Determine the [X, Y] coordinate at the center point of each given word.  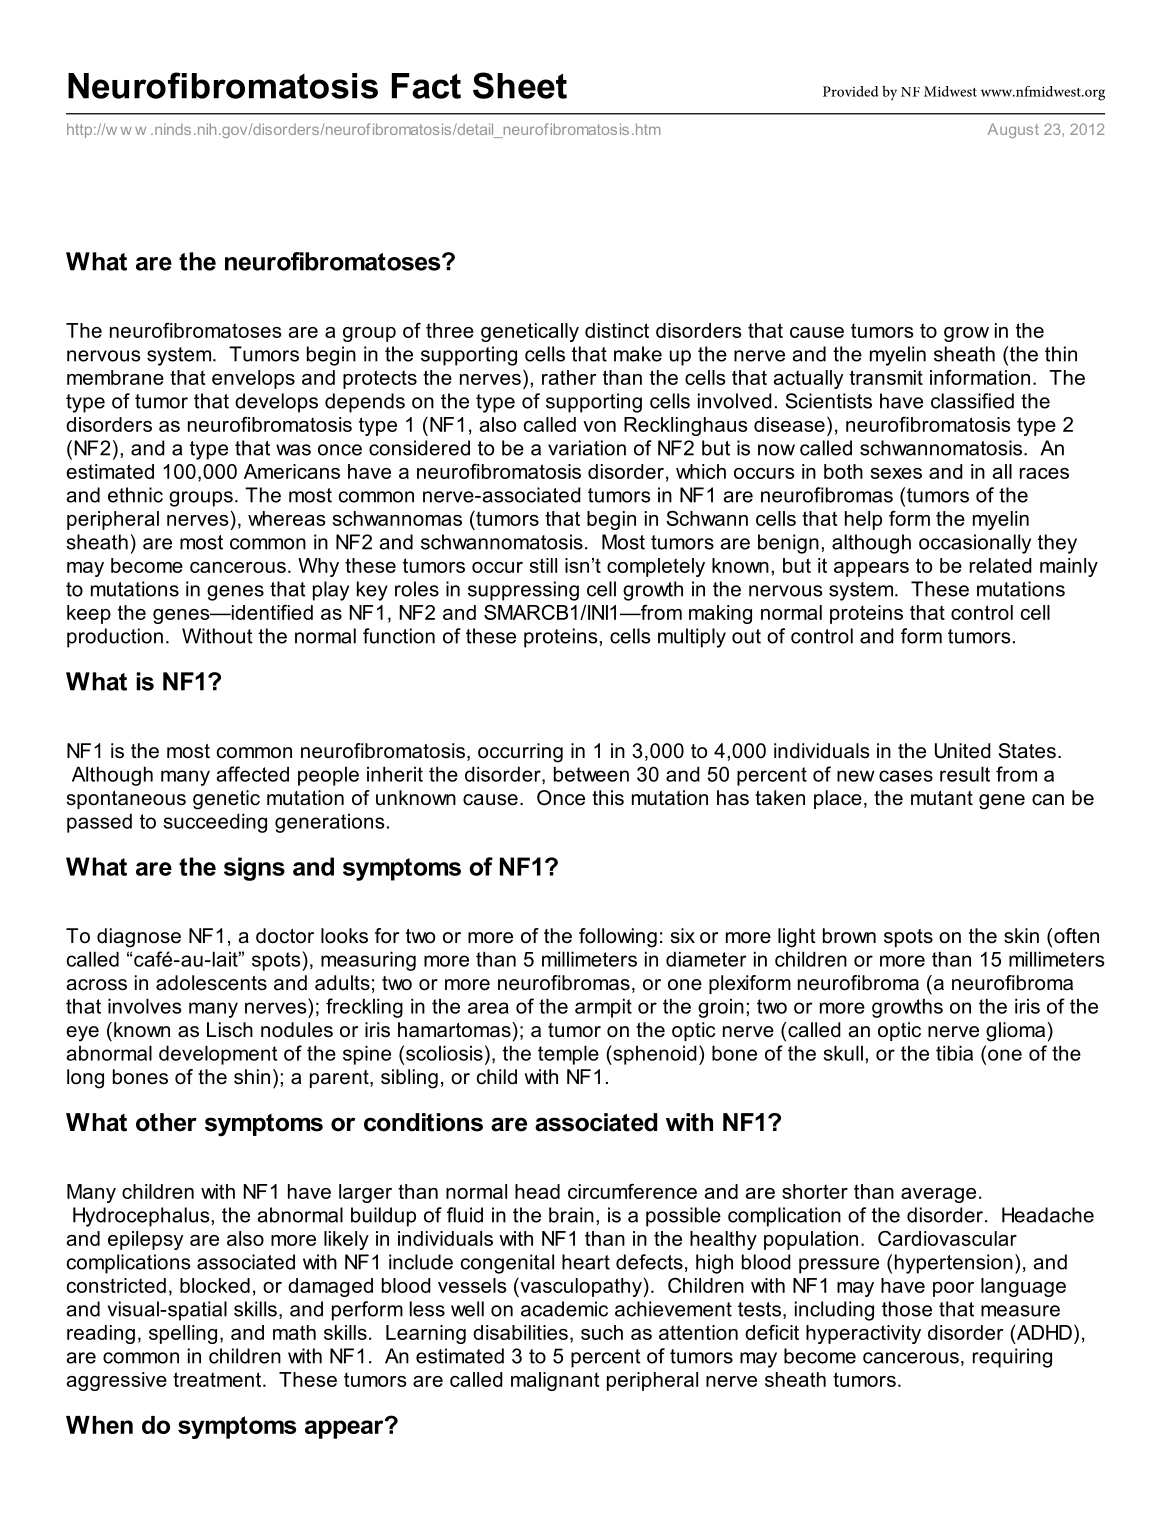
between [591, 774]
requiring [1012, 1358]
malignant [555, 1381]
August [1013, 130]
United [963, 751]
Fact [426, 86]
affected [252, 774]
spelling [183, 1334]
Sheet [520, 85]
